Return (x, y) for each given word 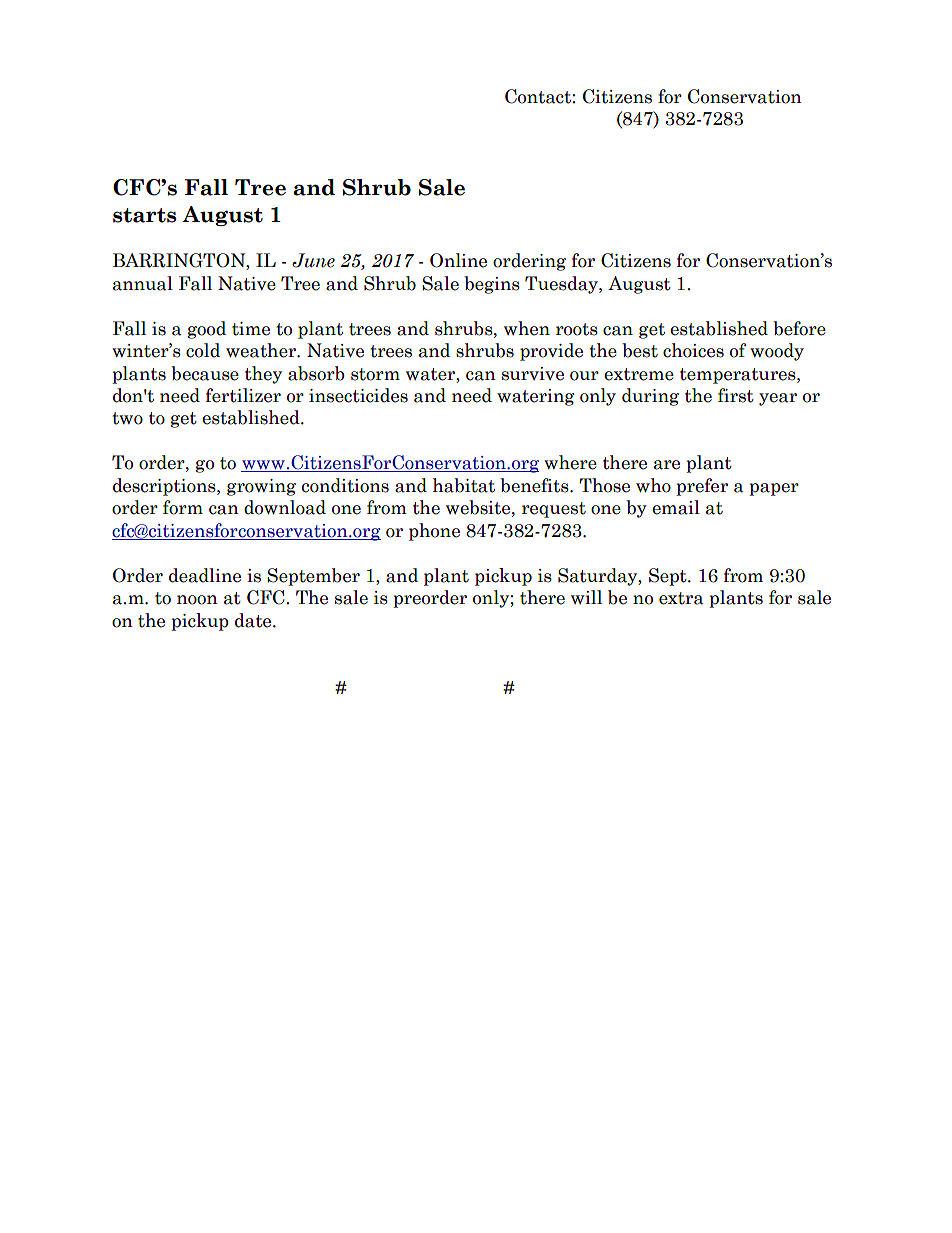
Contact (538, 96)
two (127, 418)
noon (197, 600)
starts (144, 215)
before (799, 328)
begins (492, 285)
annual (143, 283)
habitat (464, 485)
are (667, 465)
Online (458, 260)
